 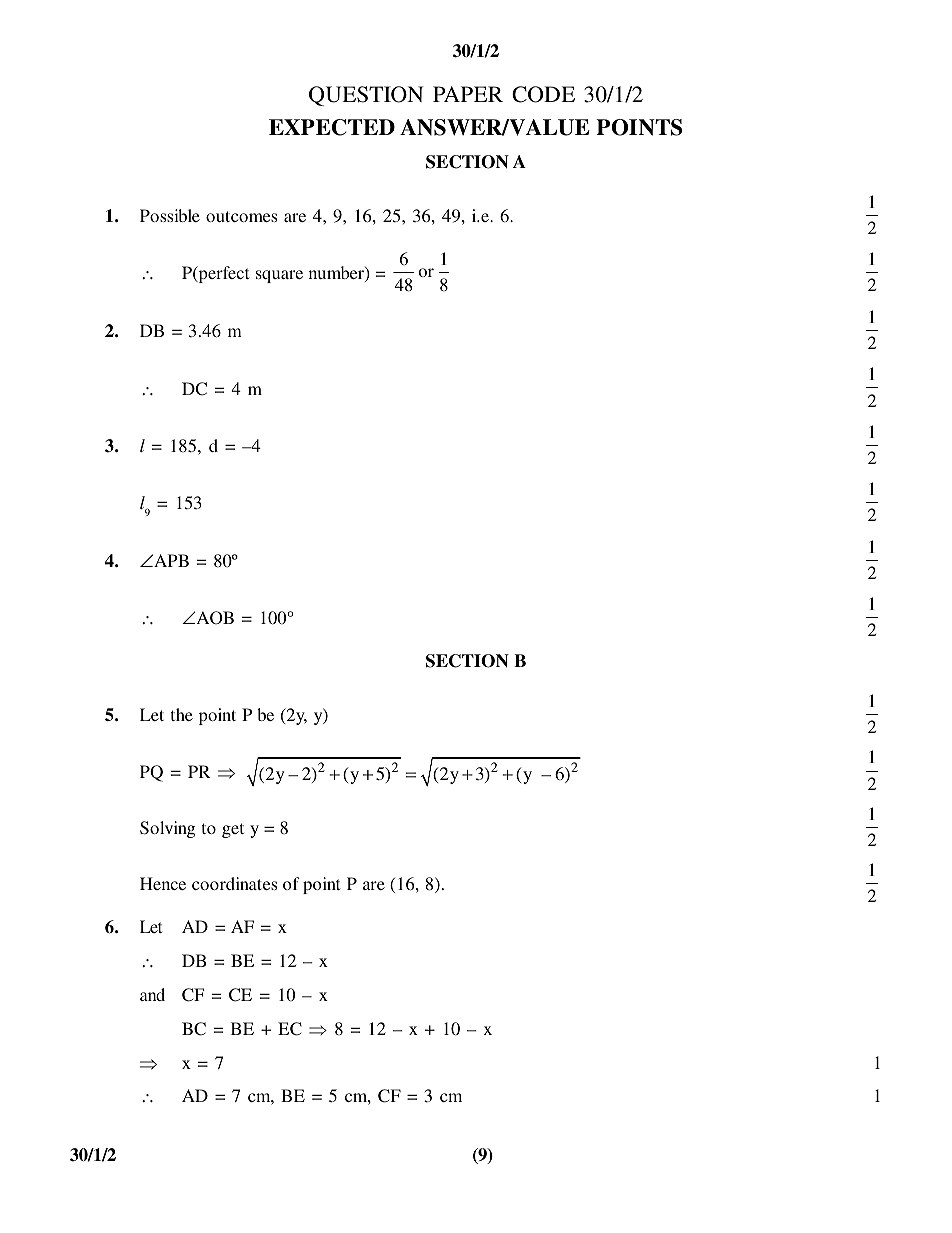 I want to click on EXPECTED, so click(x=332, y=127).
